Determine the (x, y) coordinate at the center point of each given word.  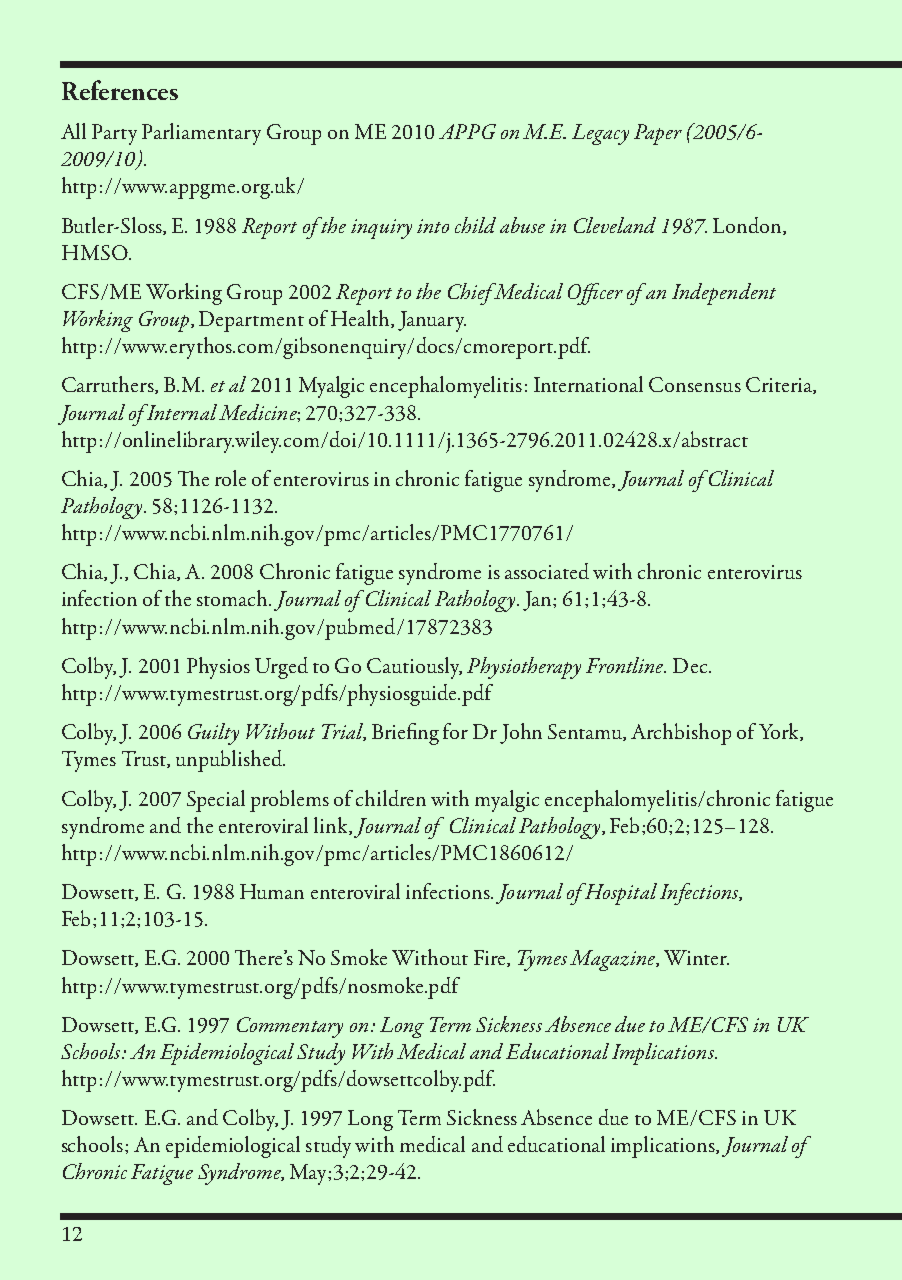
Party (114, 134)
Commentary (290, 1027)
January (432, 321)
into (433, 226)
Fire (491, 958)
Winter (696, 957)
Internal (181, 412)
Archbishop (681, 734)
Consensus (695, 384)
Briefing (405, 734)
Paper (658, 134)
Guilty (213, 734)
